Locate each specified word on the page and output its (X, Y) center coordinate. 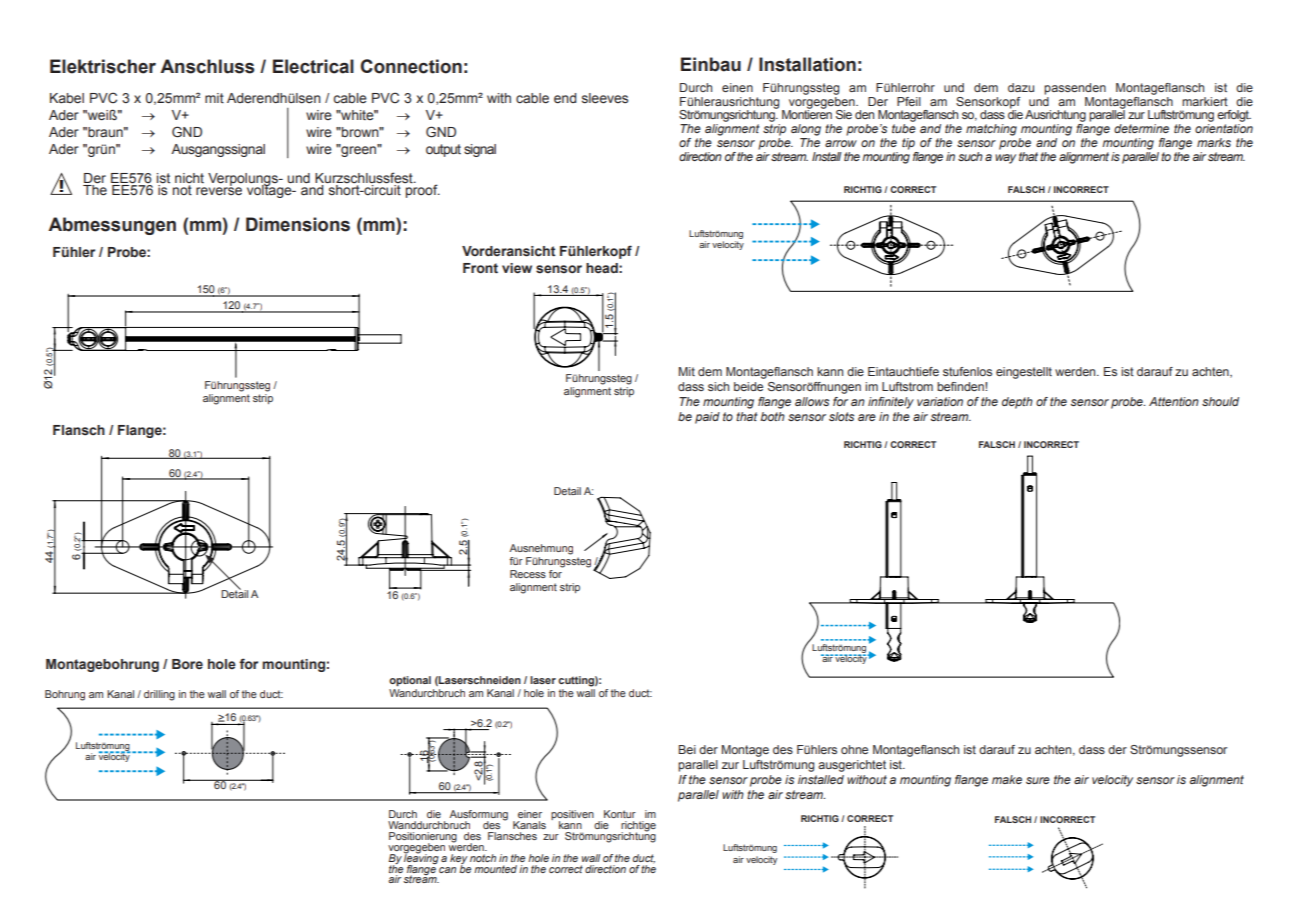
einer (530, 814)
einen (737, 87)
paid (707, 418)
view (517, 268)
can (447, 870)
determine (1141, 128)
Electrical (313, 66)
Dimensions (298, 224)
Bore (187, 664)
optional (410, 681)
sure (1038, 780)
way (1005, 159)
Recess (528, 574)
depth (1017, 403)
